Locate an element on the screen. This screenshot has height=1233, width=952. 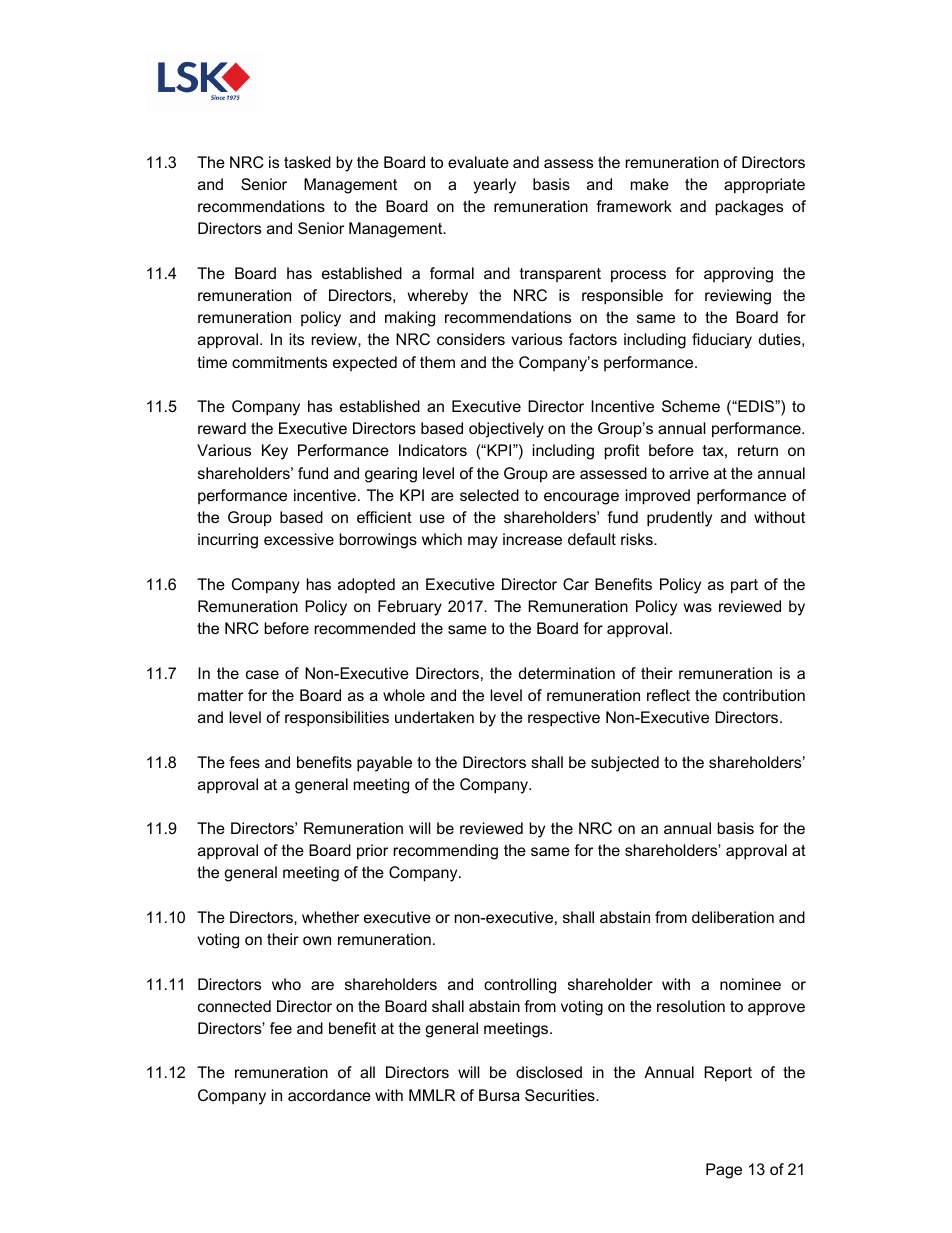
yearly is located at coordinates (495, 186).
